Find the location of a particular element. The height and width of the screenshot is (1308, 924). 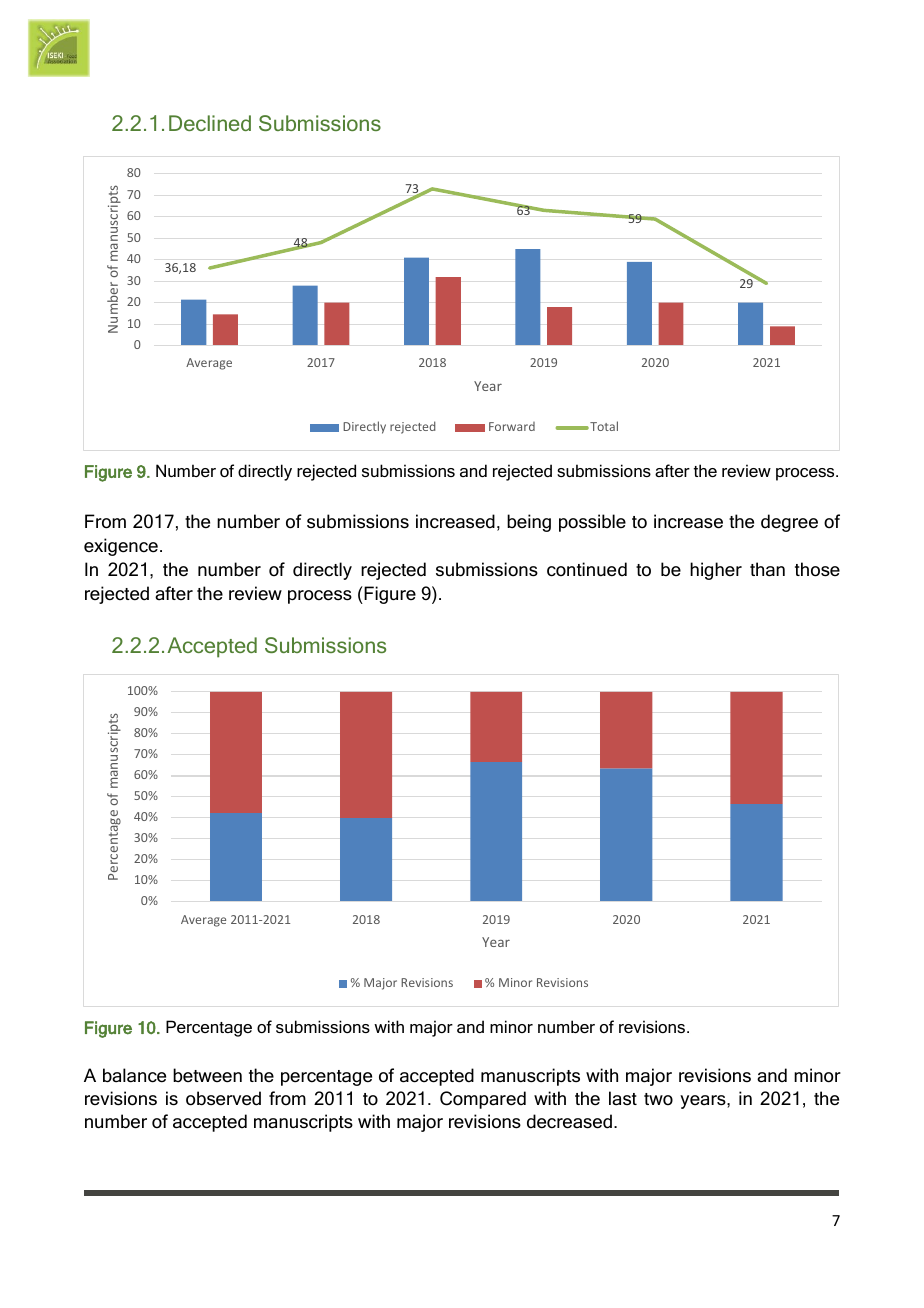

balance is located at coordinates (134, 1075).
